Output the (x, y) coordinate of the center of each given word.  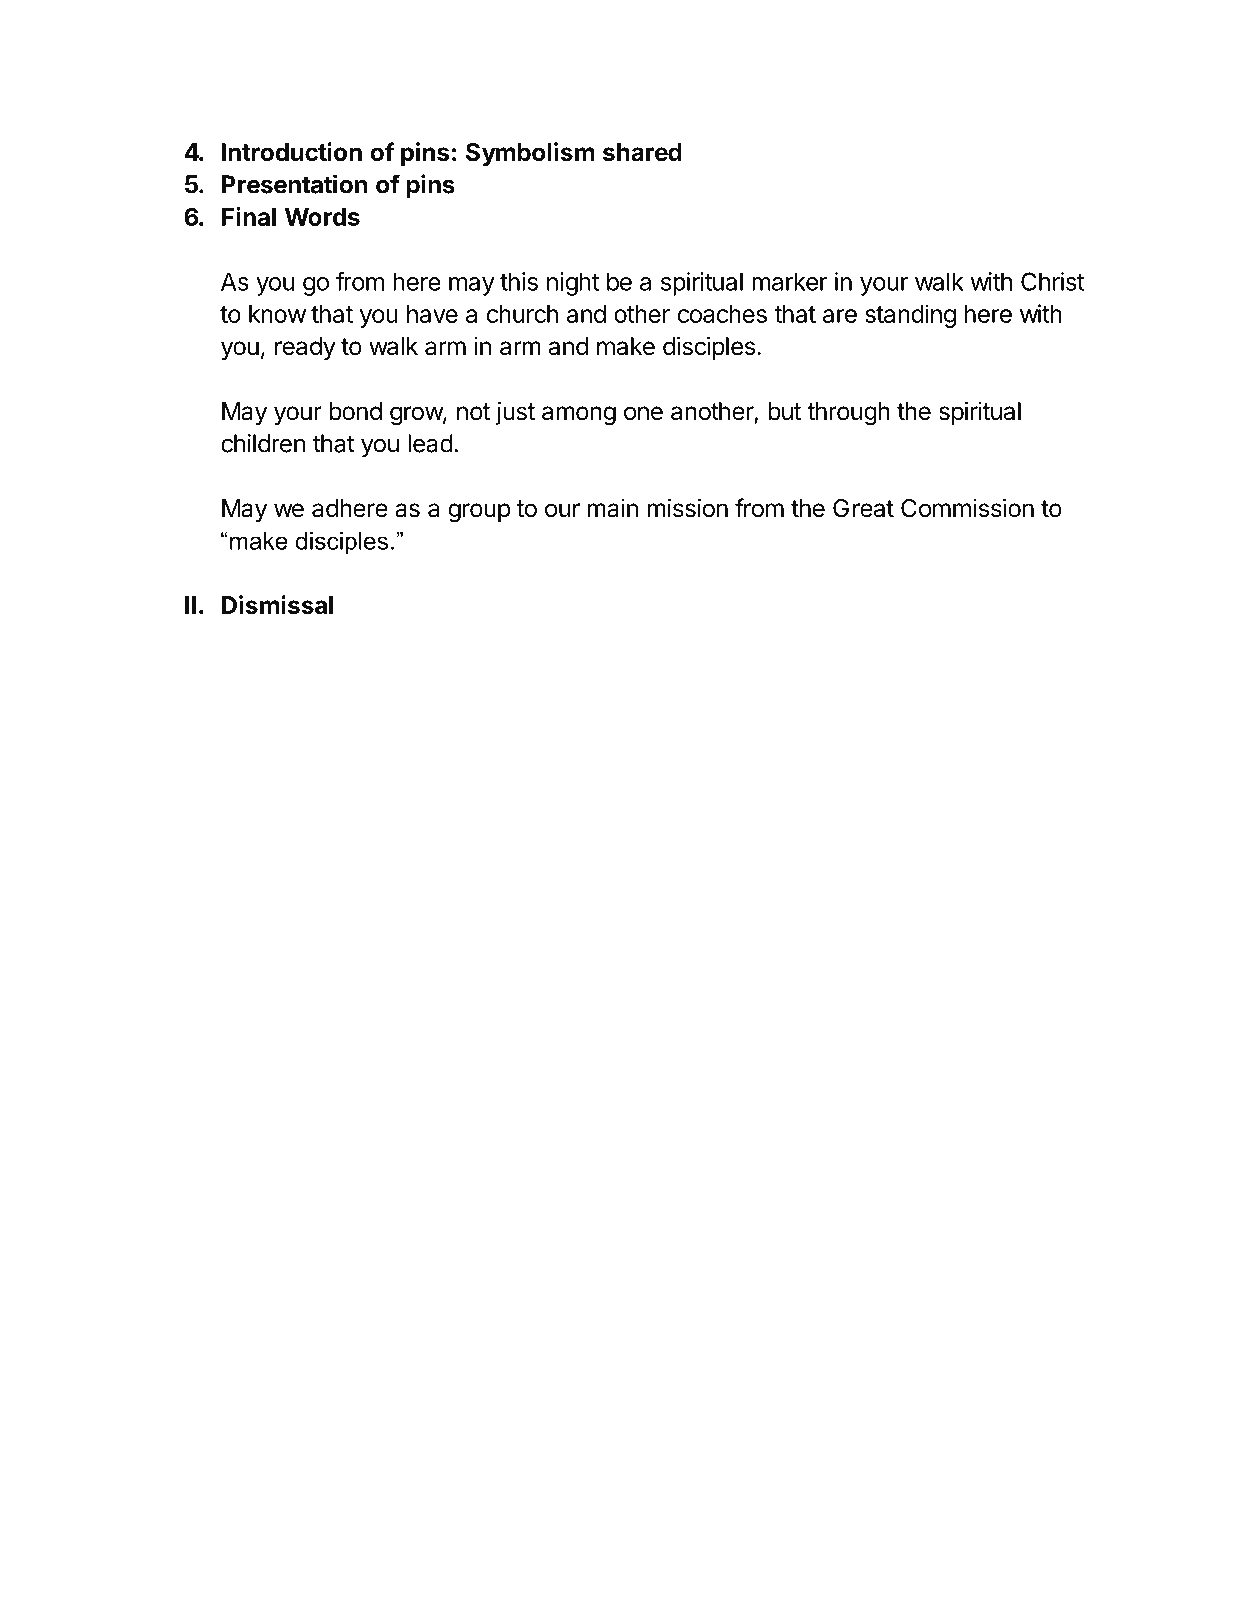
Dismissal (277, 605)
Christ (1053, 281)
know (277, 314)
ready (305, 348)
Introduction (292, 152)
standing (910, 316)
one (643, 413)
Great (863, 508)
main (612, 508)
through (848, 414)
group (479, 513)
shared (642, 152)
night (573, 284)
